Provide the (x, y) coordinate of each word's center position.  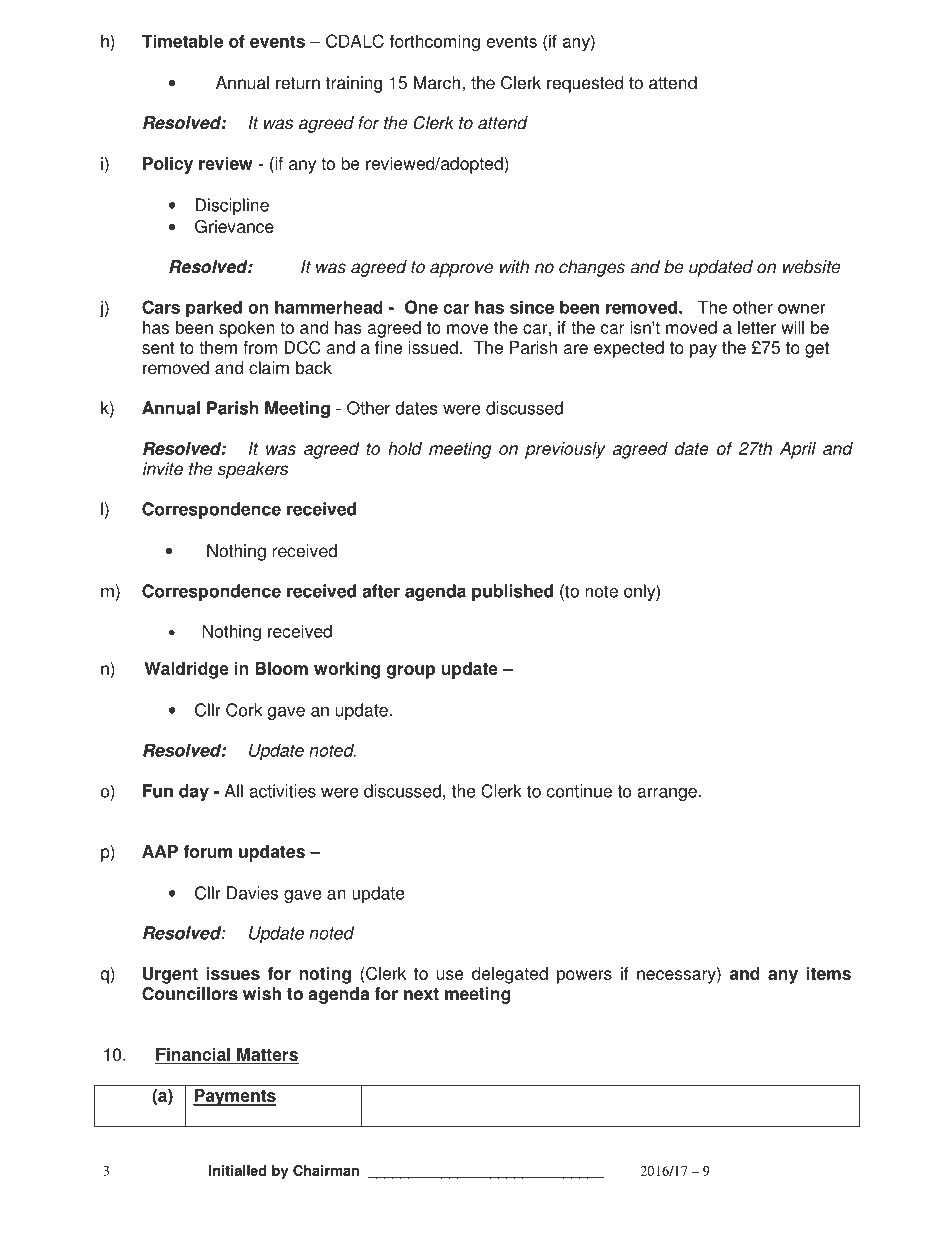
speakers (253, 470)
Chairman (326, 1170)
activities (283, 791)
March (438, 83)
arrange (667, 794)
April (798, 450)
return (298, 83)
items (828, 973)
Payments (235, 1097)
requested (585, 84)
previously (565, 450)
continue (579, 791)
